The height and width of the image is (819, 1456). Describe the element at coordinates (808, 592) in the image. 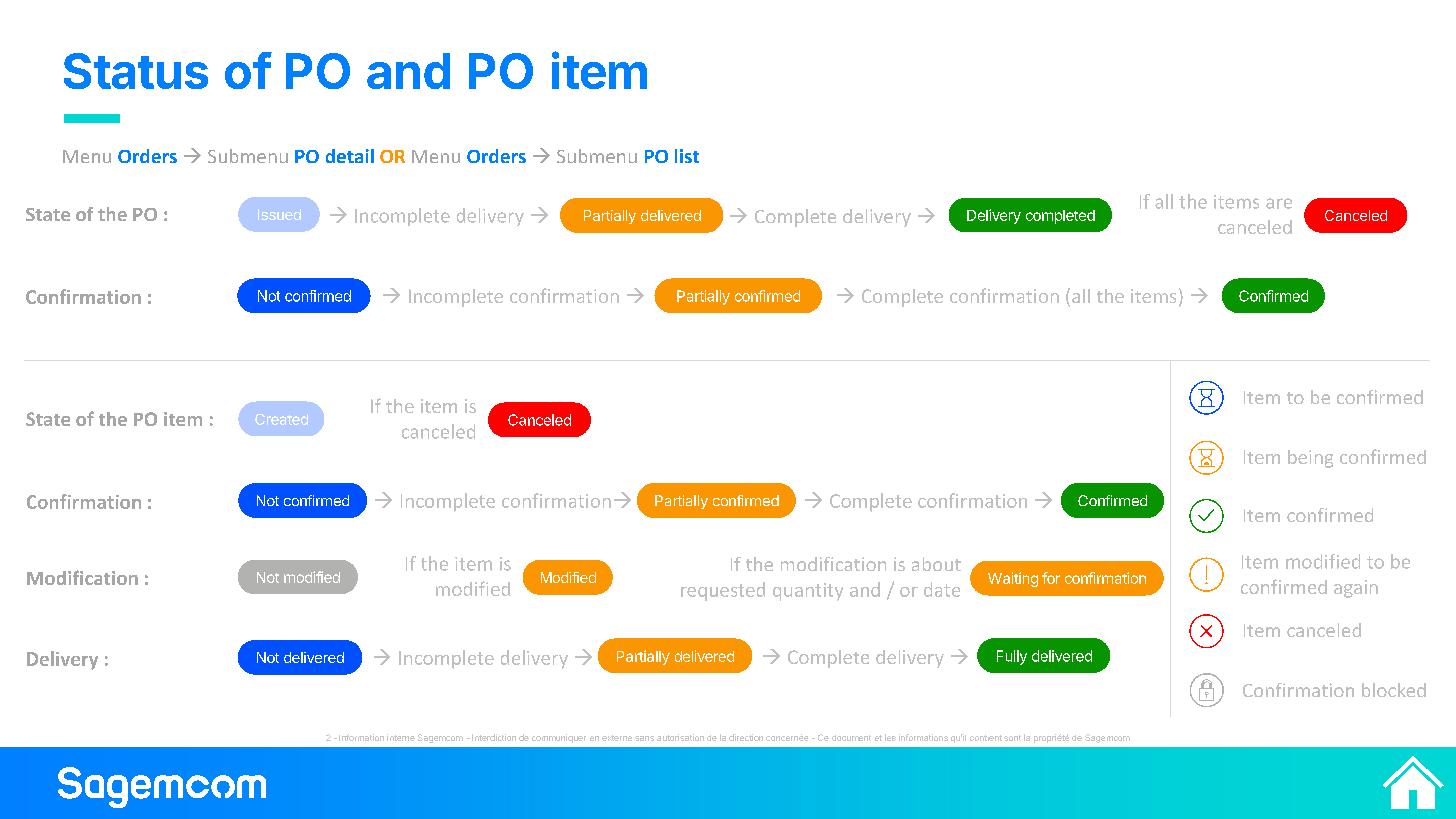

I see `quantity` at that location.
